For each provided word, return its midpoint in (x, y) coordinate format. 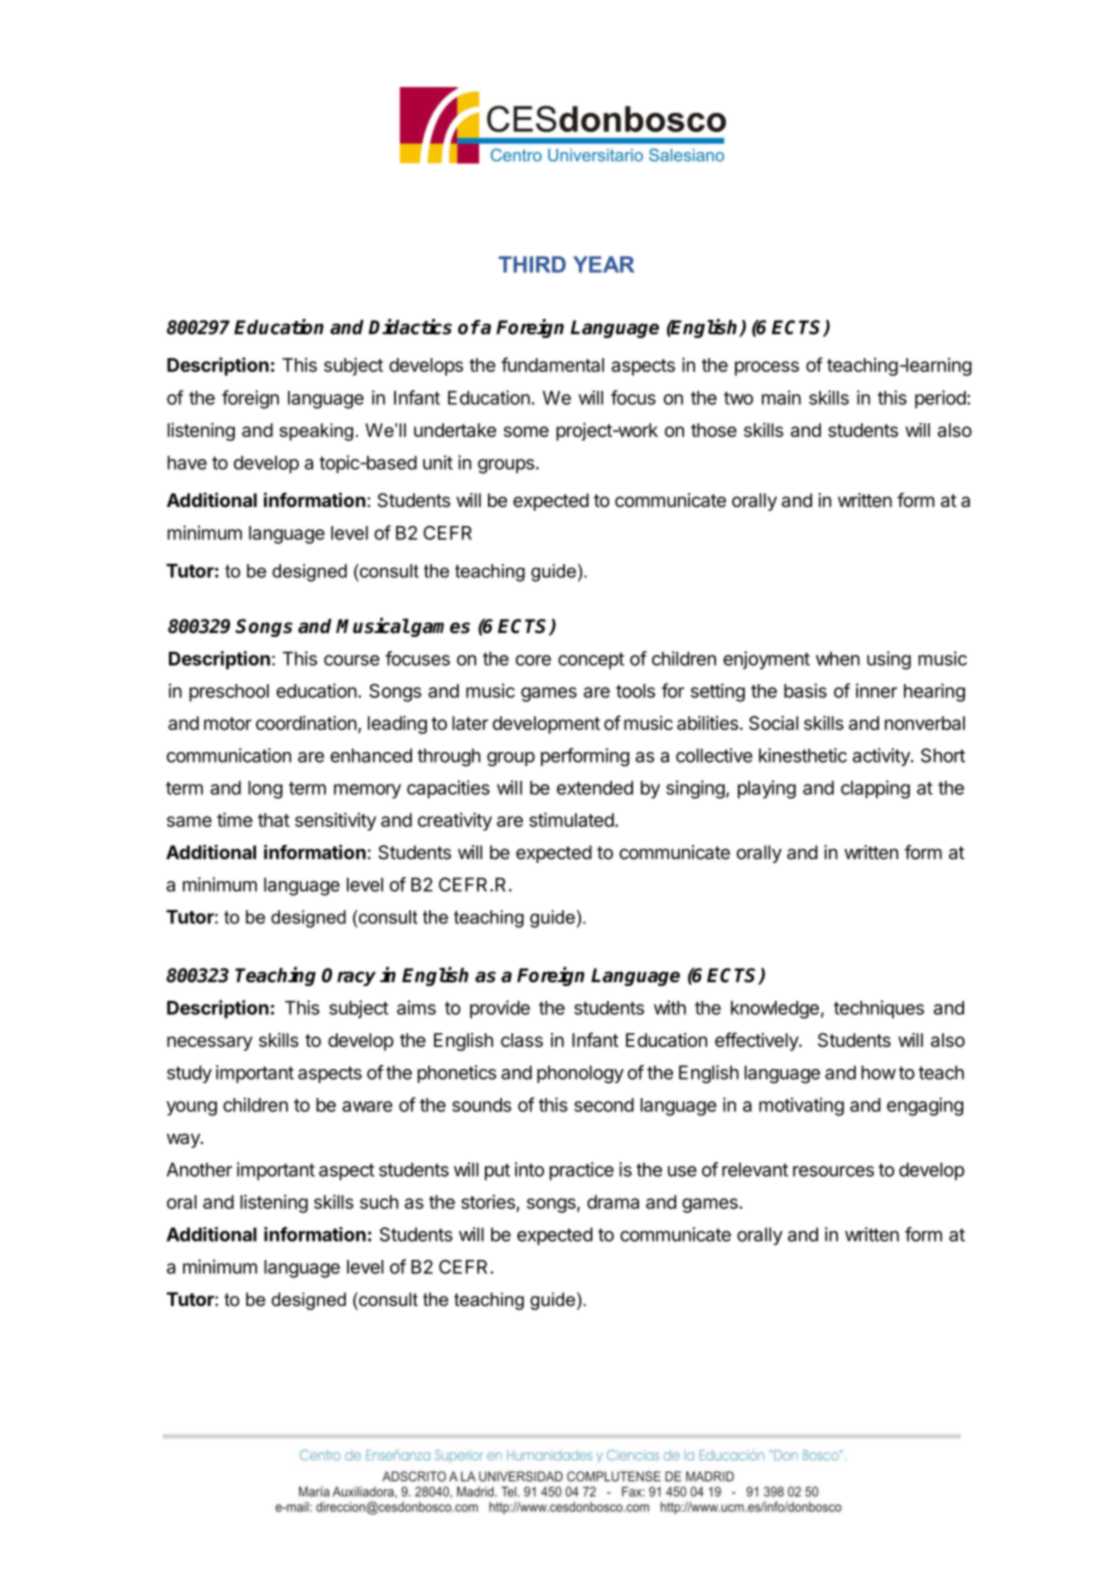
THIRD (532, 264)
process (767, 368)
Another (199, 1169)
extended (595, 788)
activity (882, 757)
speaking (316, 432)
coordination (306, 723)
